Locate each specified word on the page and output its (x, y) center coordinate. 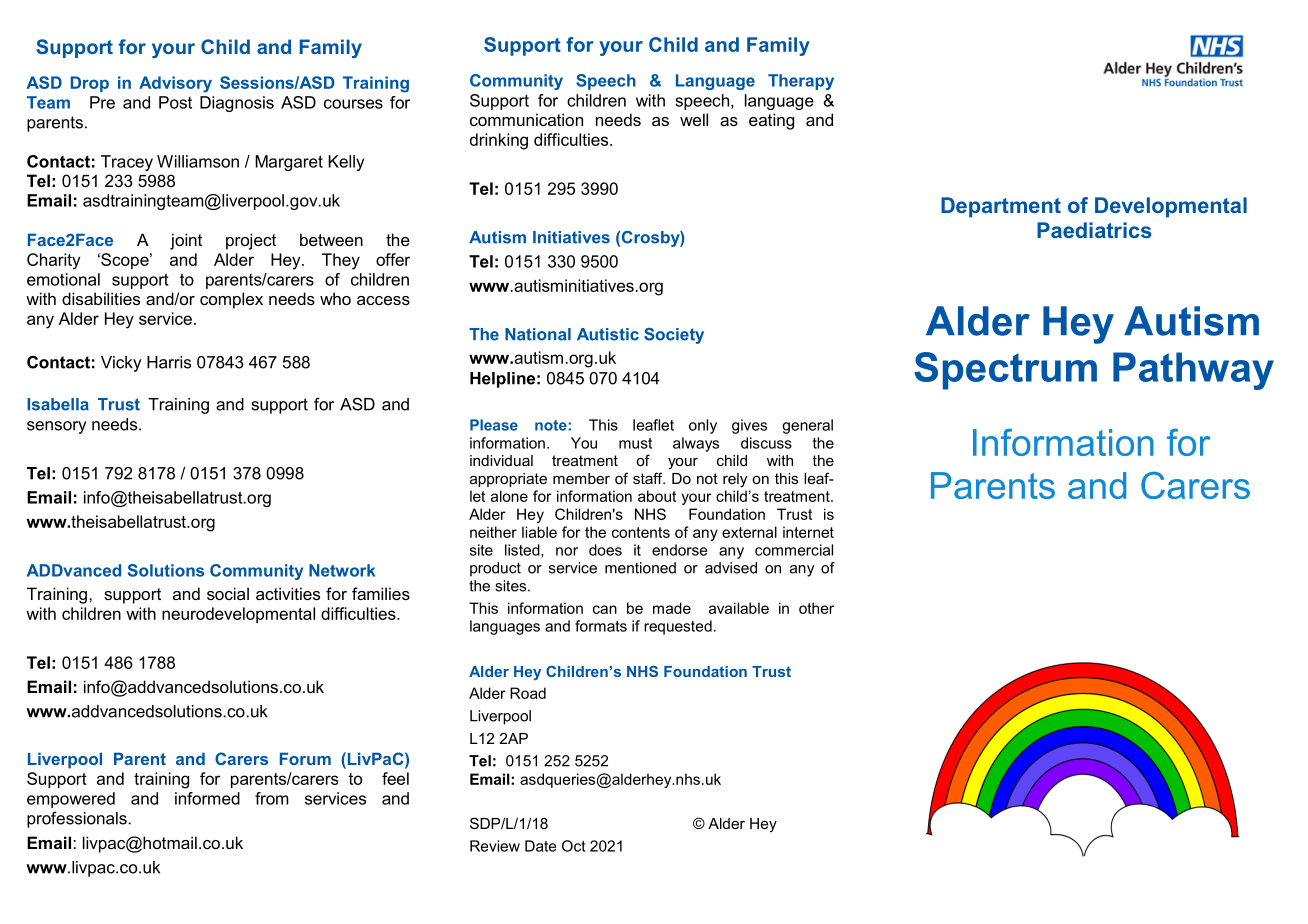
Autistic (608, 334)
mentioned (640, 568)
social (228, 593)
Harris (169, 362)
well (694, 119)
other (816, 608)
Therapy (801, 82)
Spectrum (1005, 371)
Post (175, 102)
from (272, 798)
